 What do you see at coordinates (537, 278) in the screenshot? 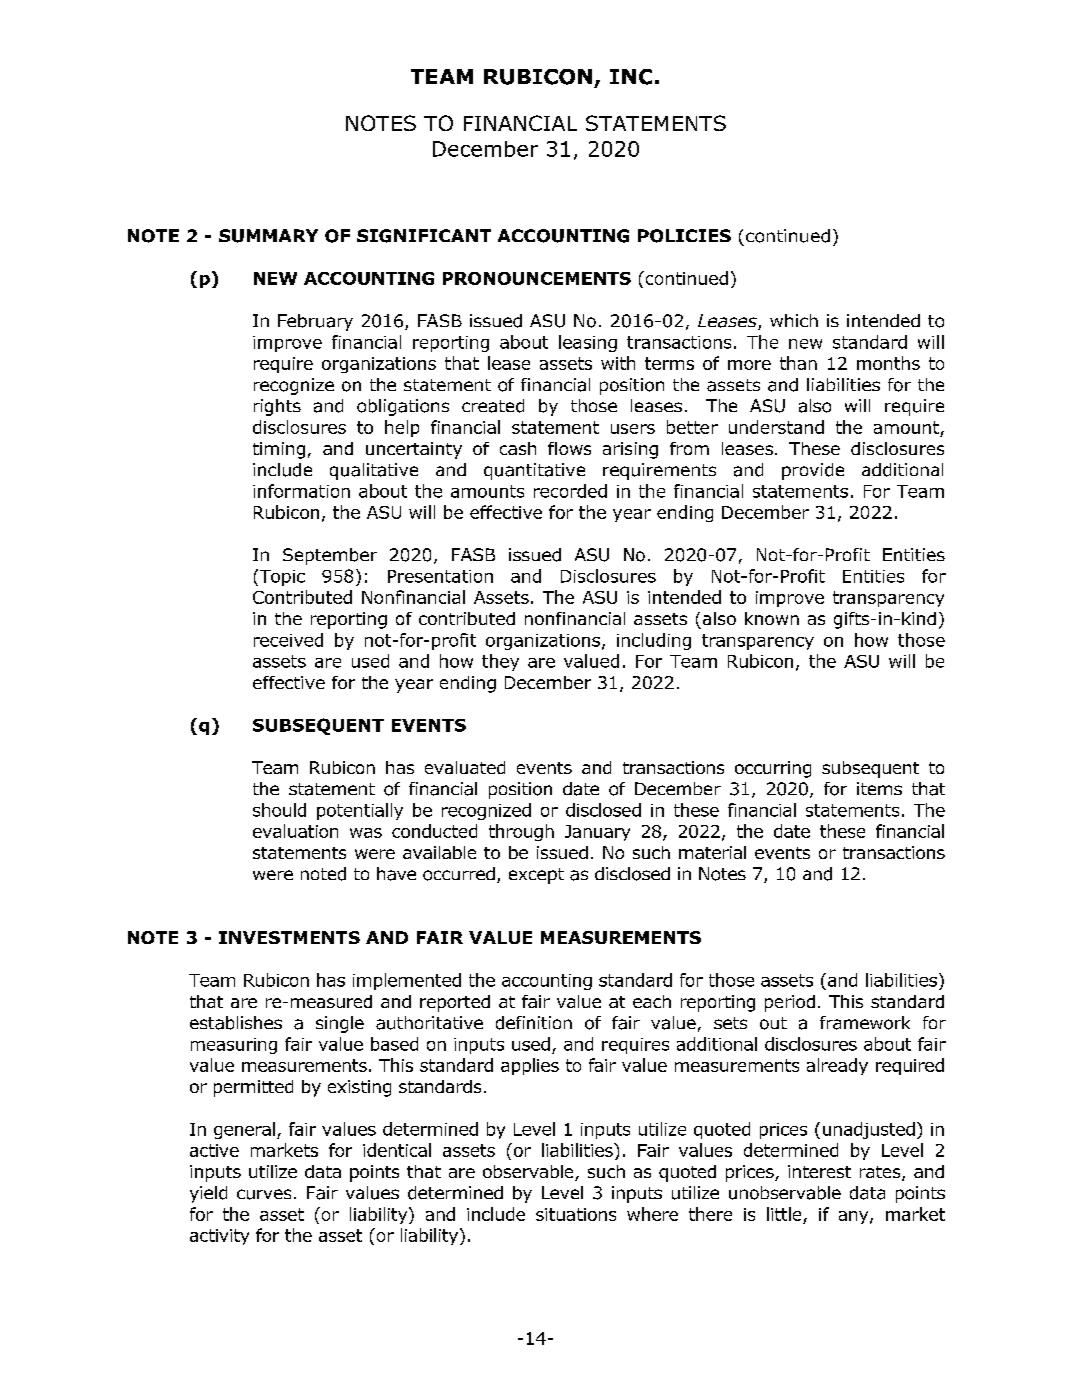
I see `PRONOUNCEMENTS` at bounding box center [537, 278].
